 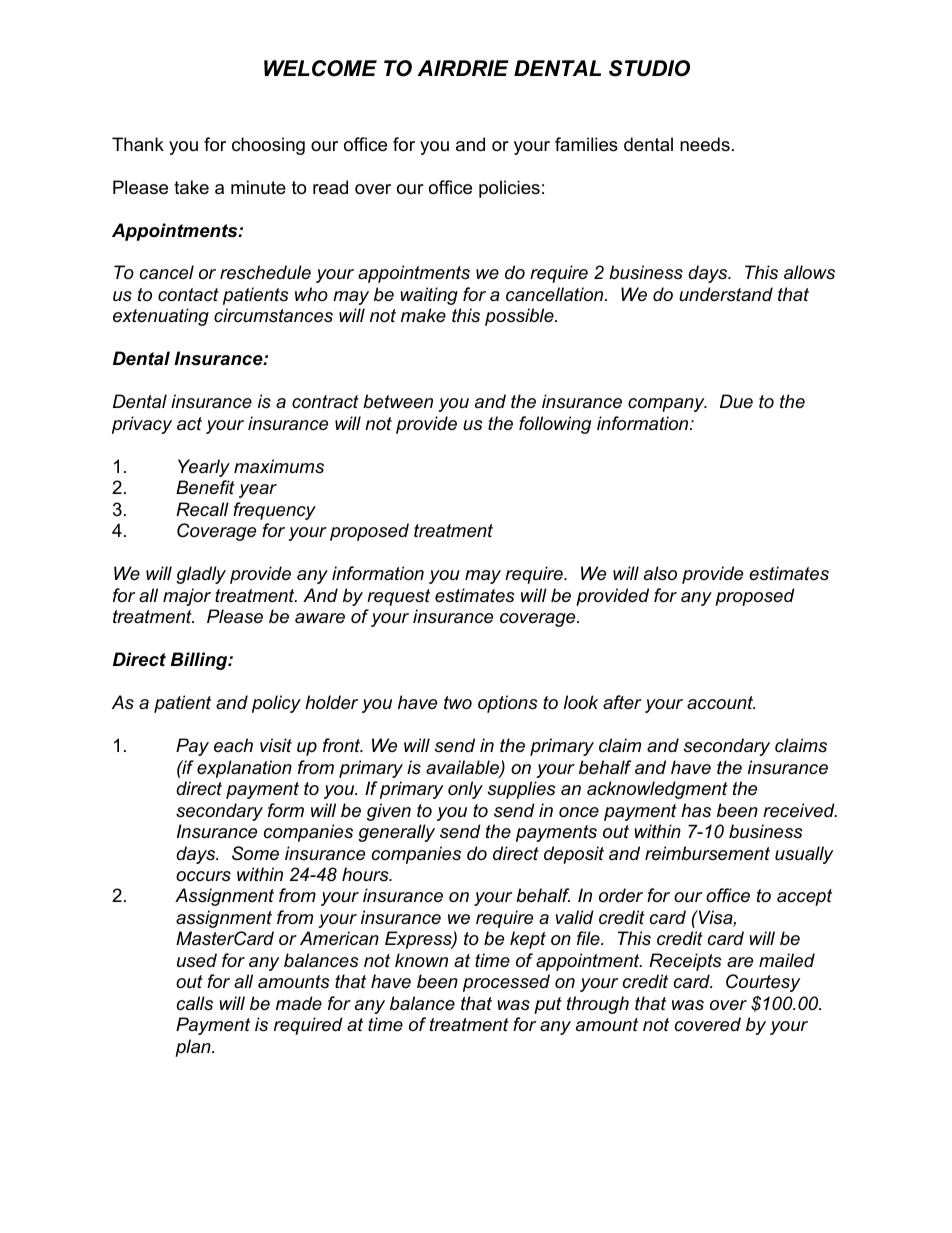 I want to click on needs, so click(x=705, y=144).
